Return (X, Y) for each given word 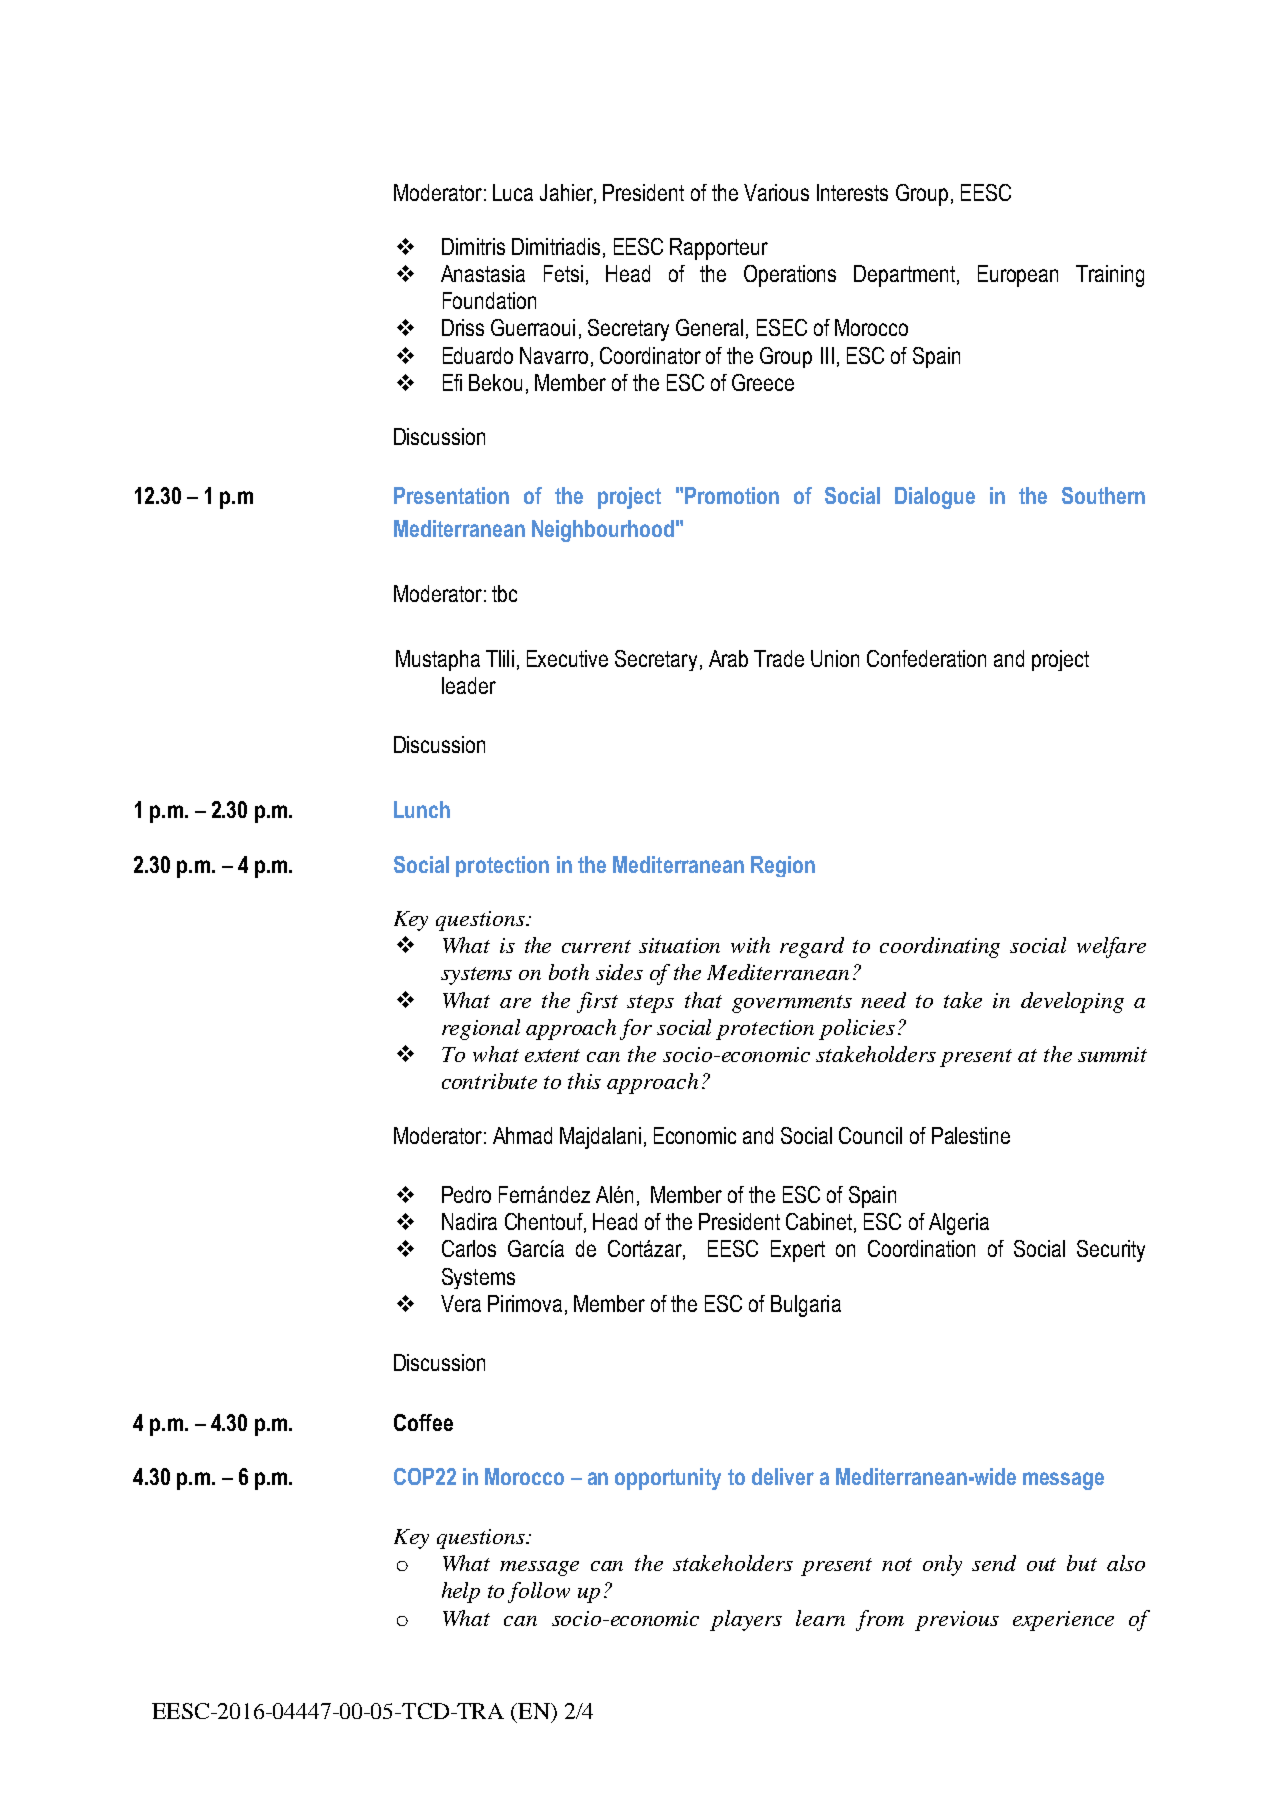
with (750, 945)
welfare (1111, 947)
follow (539, 1592)
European (1018, 276)
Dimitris (473, 246)
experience (1063, 1621)
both (569, 972)
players (746, 1620)
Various (776, 192)
